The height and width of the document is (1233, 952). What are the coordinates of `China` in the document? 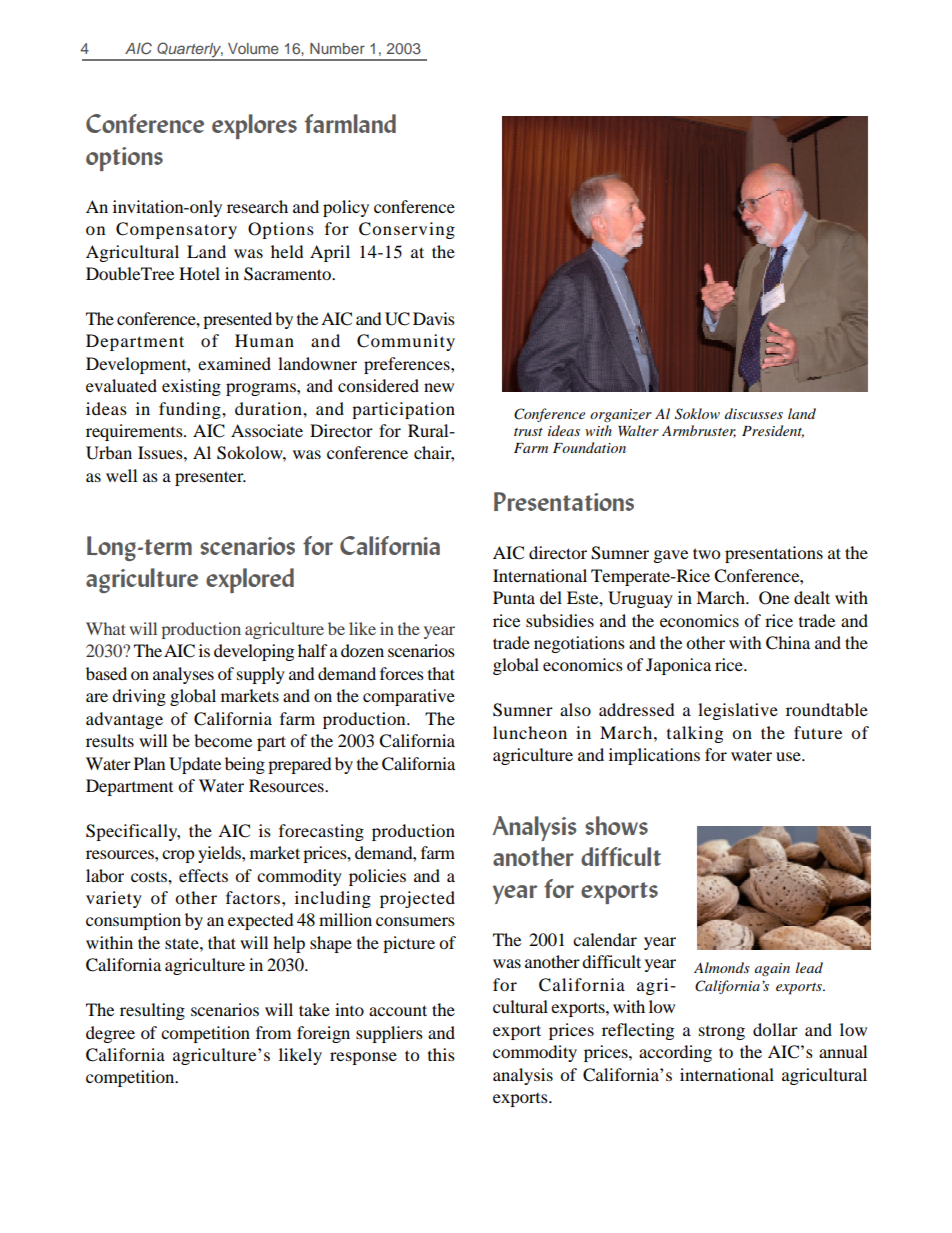 It's located at (788, 643).
